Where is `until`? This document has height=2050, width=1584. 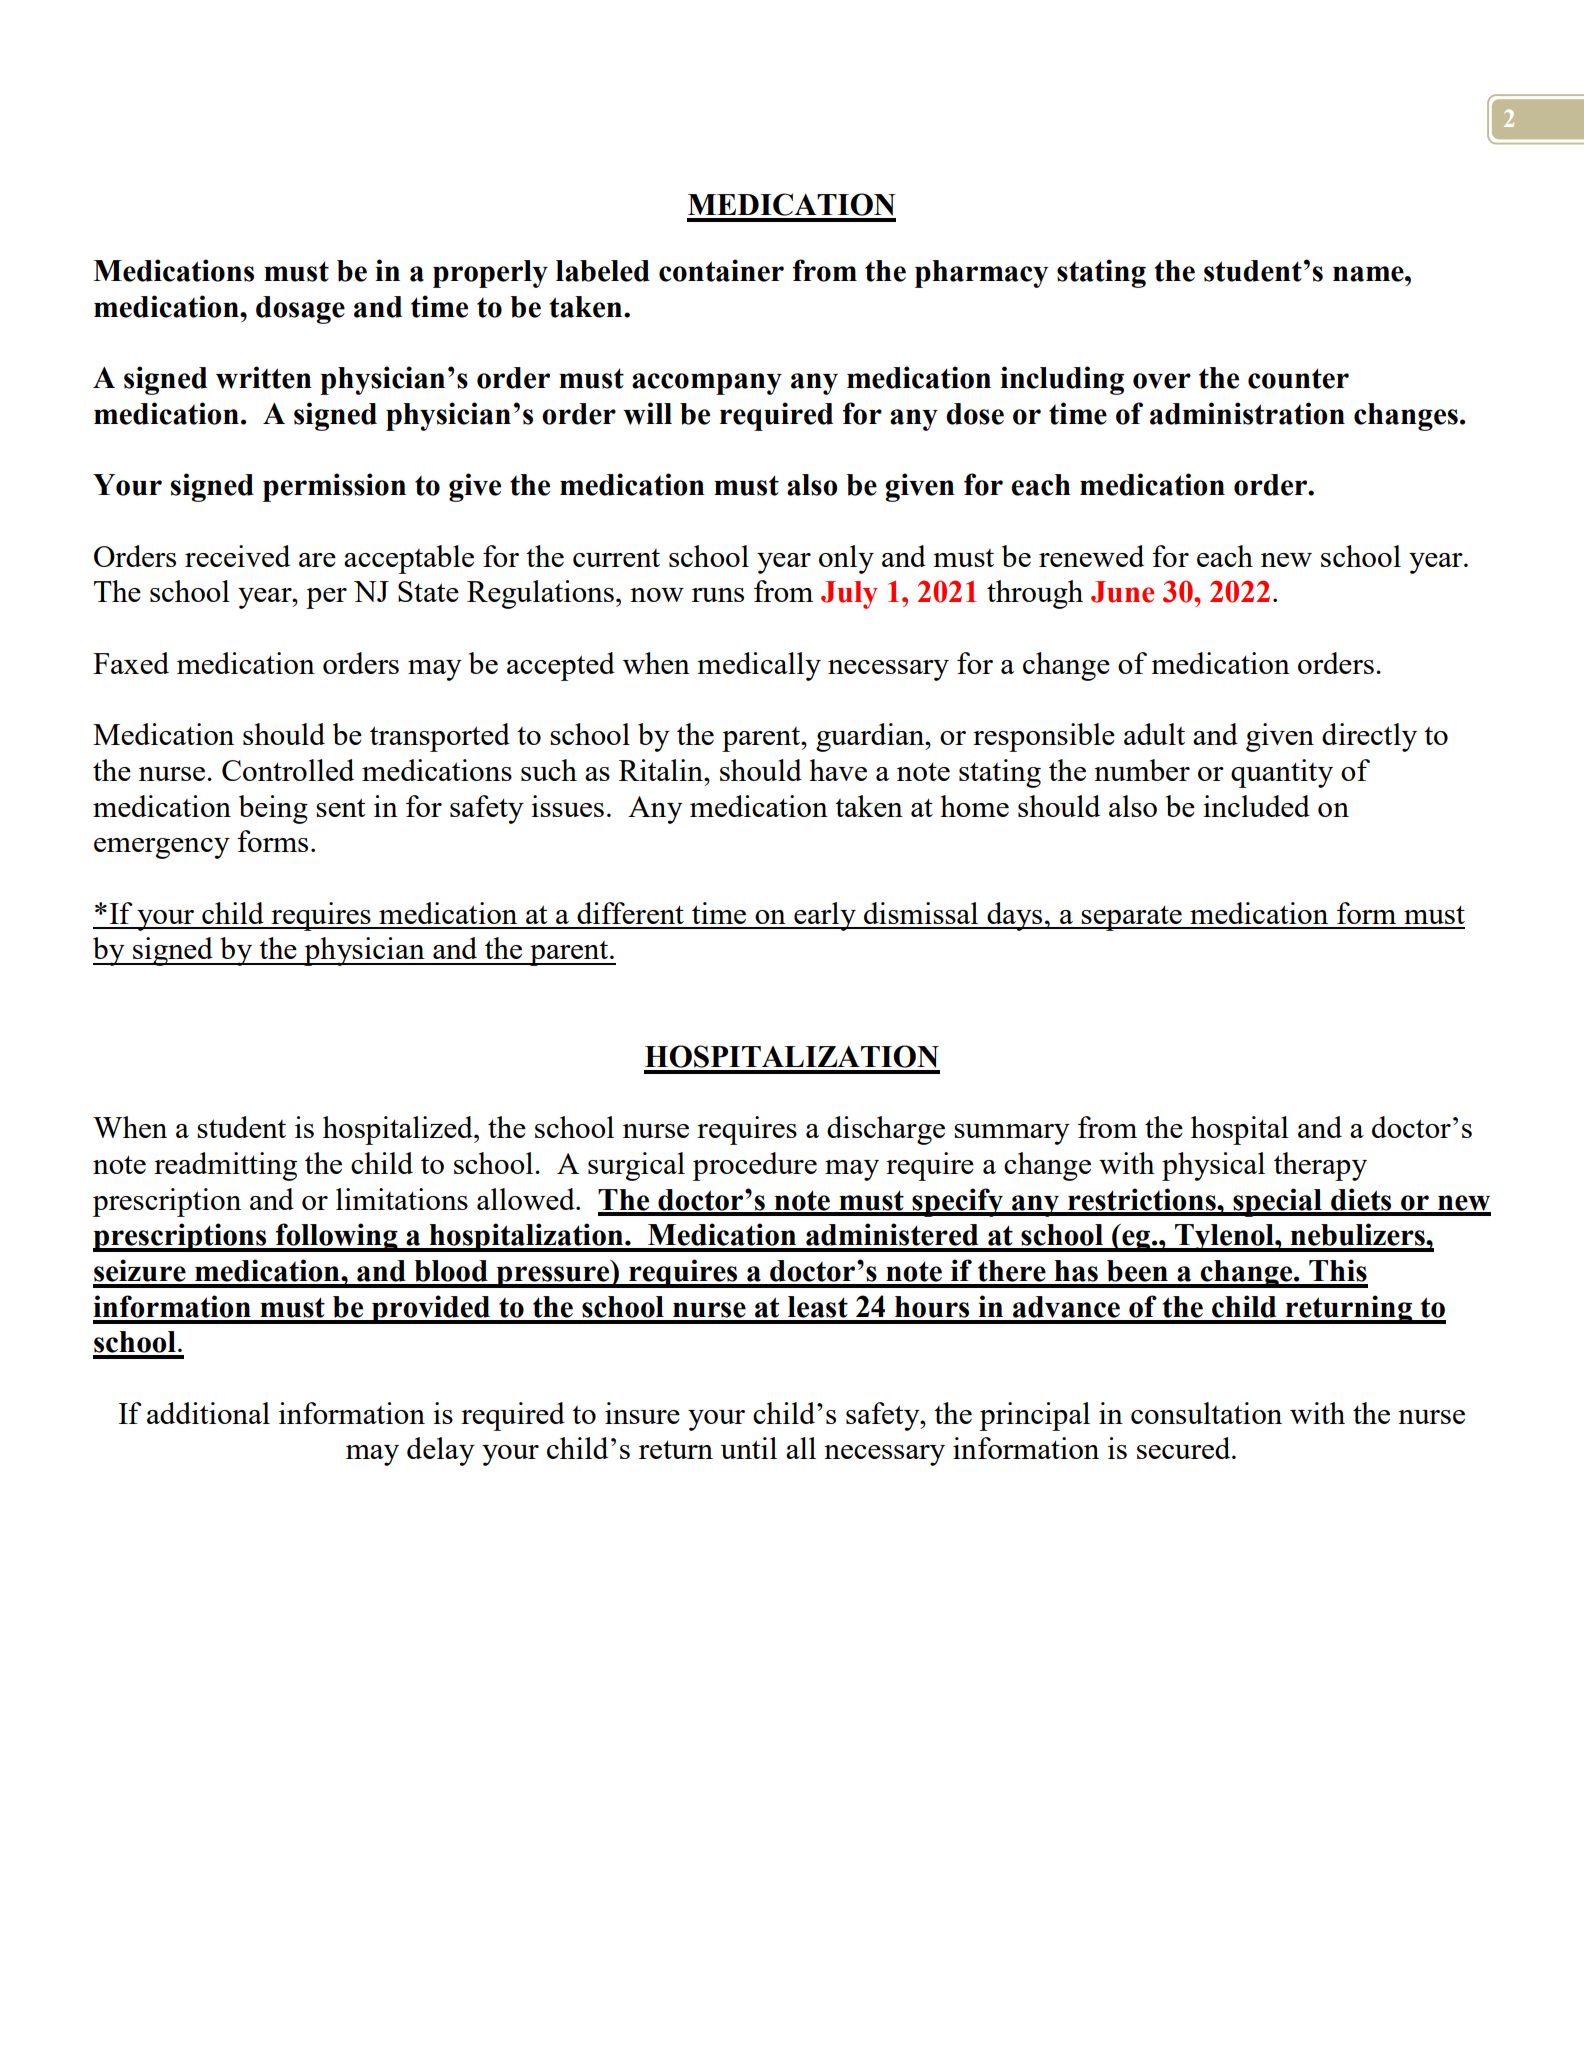 until is located at coordinates (748, 1448).
